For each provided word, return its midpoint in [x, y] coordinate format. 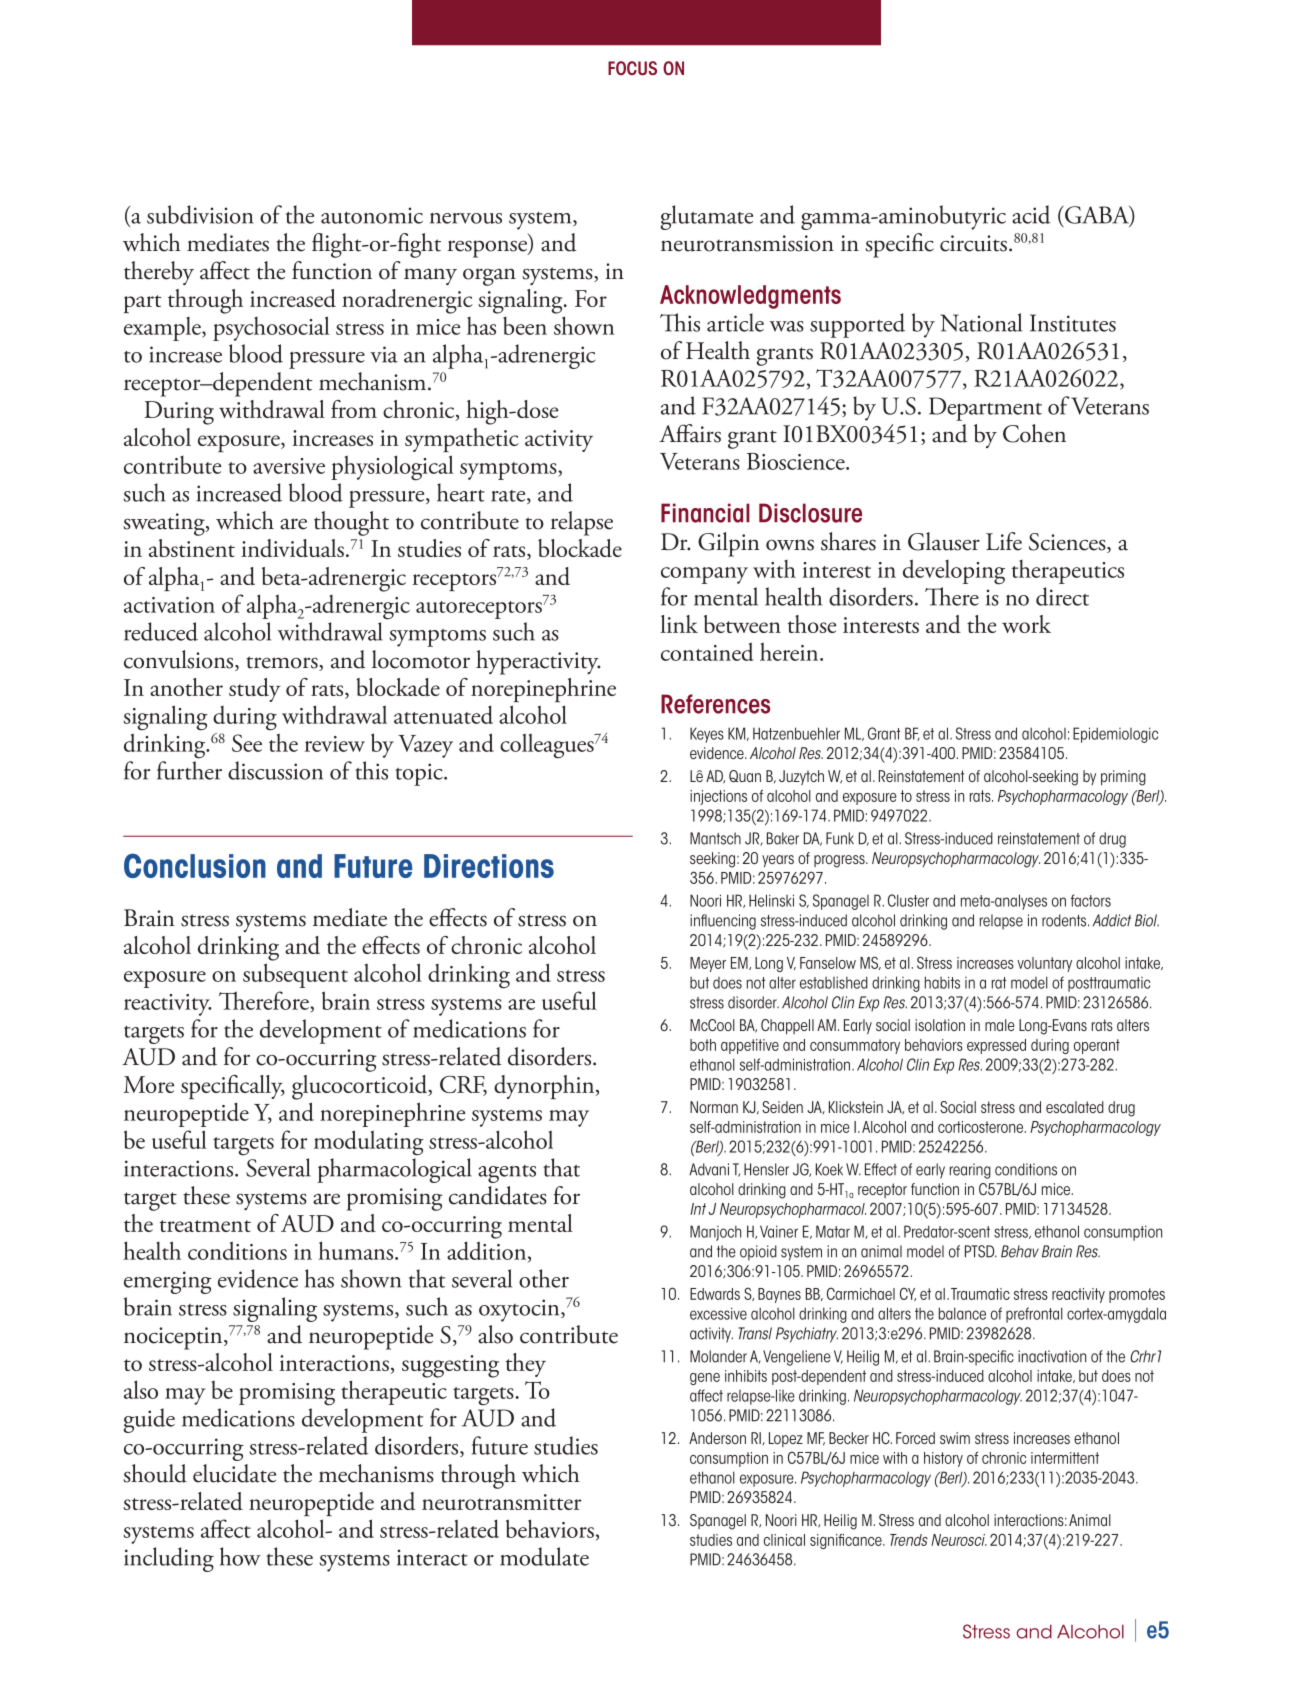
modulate [544, 1556]
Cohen [1034, 433]
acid [1031, 214]
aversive [289, 466]
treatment [205, 1226]
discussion [275, 770]
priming [1123, 778]
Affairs [690, 433]
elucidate [234, 1473]
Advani [709, 1169]
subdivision [200, 214]
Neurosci [959, 1540]
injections [718, 797]
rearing [970, 1171]
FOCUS [632, 68]
